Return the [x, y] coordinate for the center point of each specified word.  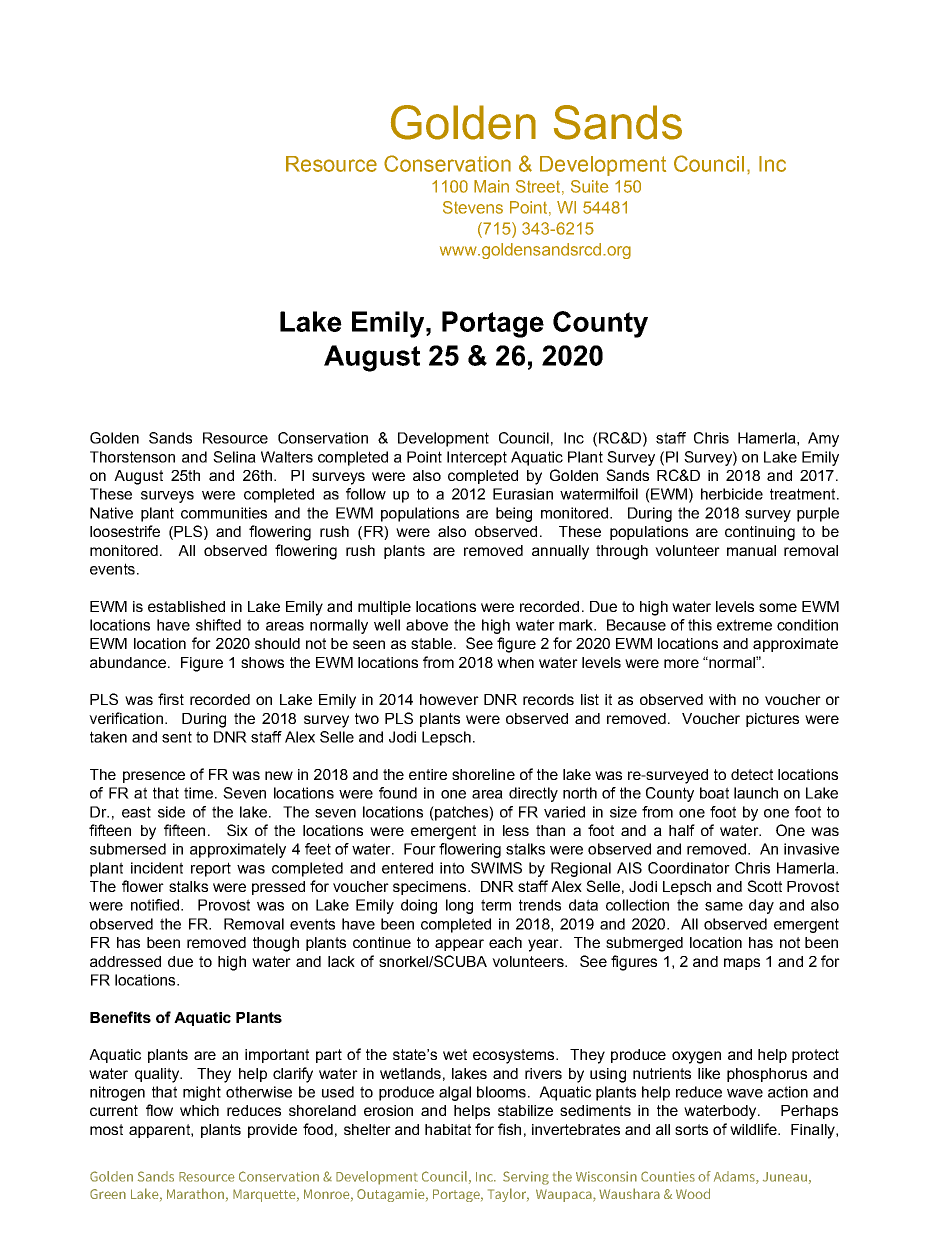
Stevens [473, 207]
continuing [760, 533]
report [211, 869]
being [514, 514]
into [452, 868]
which [199, 1110]
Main [491, 186]
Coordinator [689, 868]
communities [224, 513]
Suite [590, 186]
